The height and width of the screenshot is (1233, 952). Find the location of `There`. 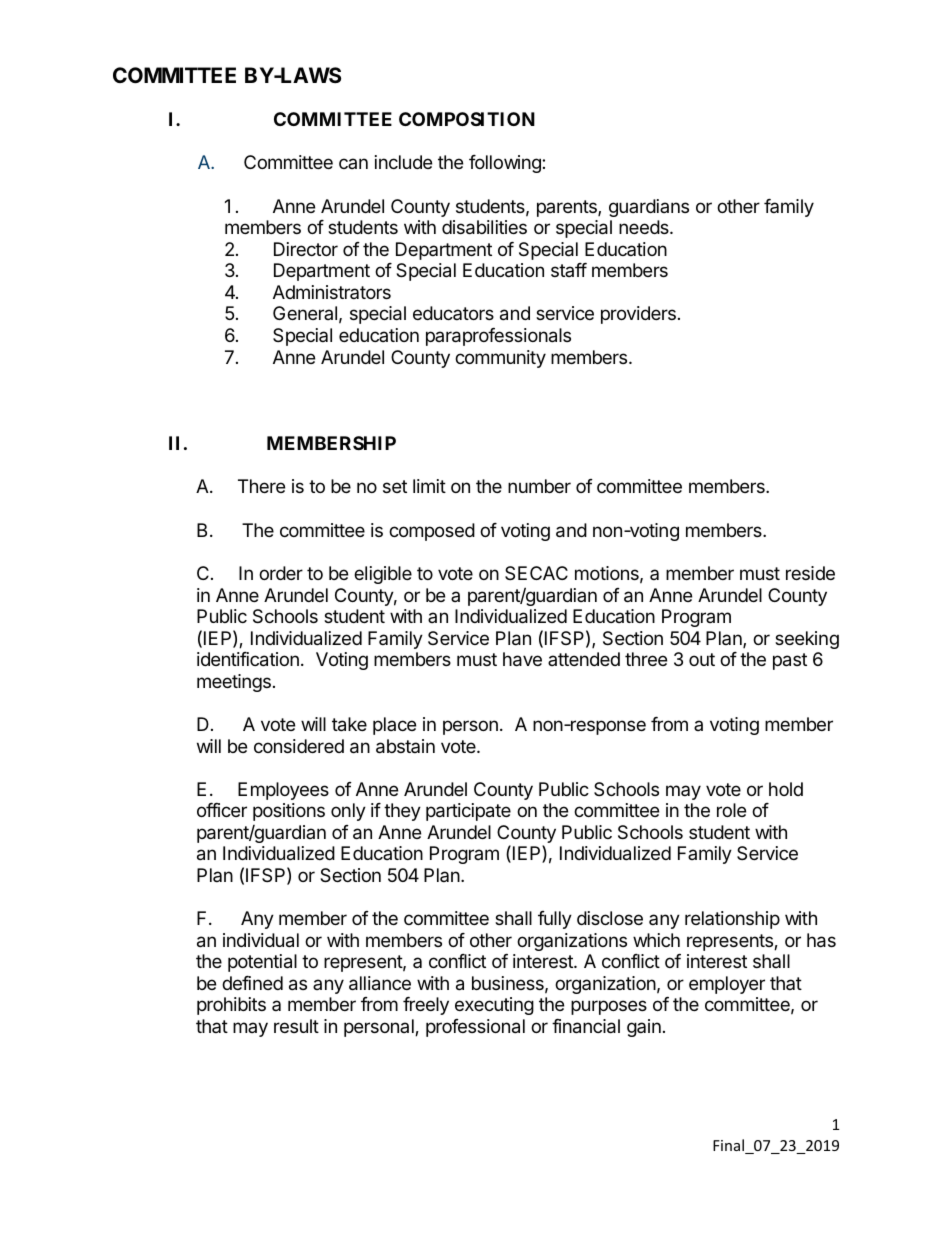

There is located at coordinates (261, 486).
